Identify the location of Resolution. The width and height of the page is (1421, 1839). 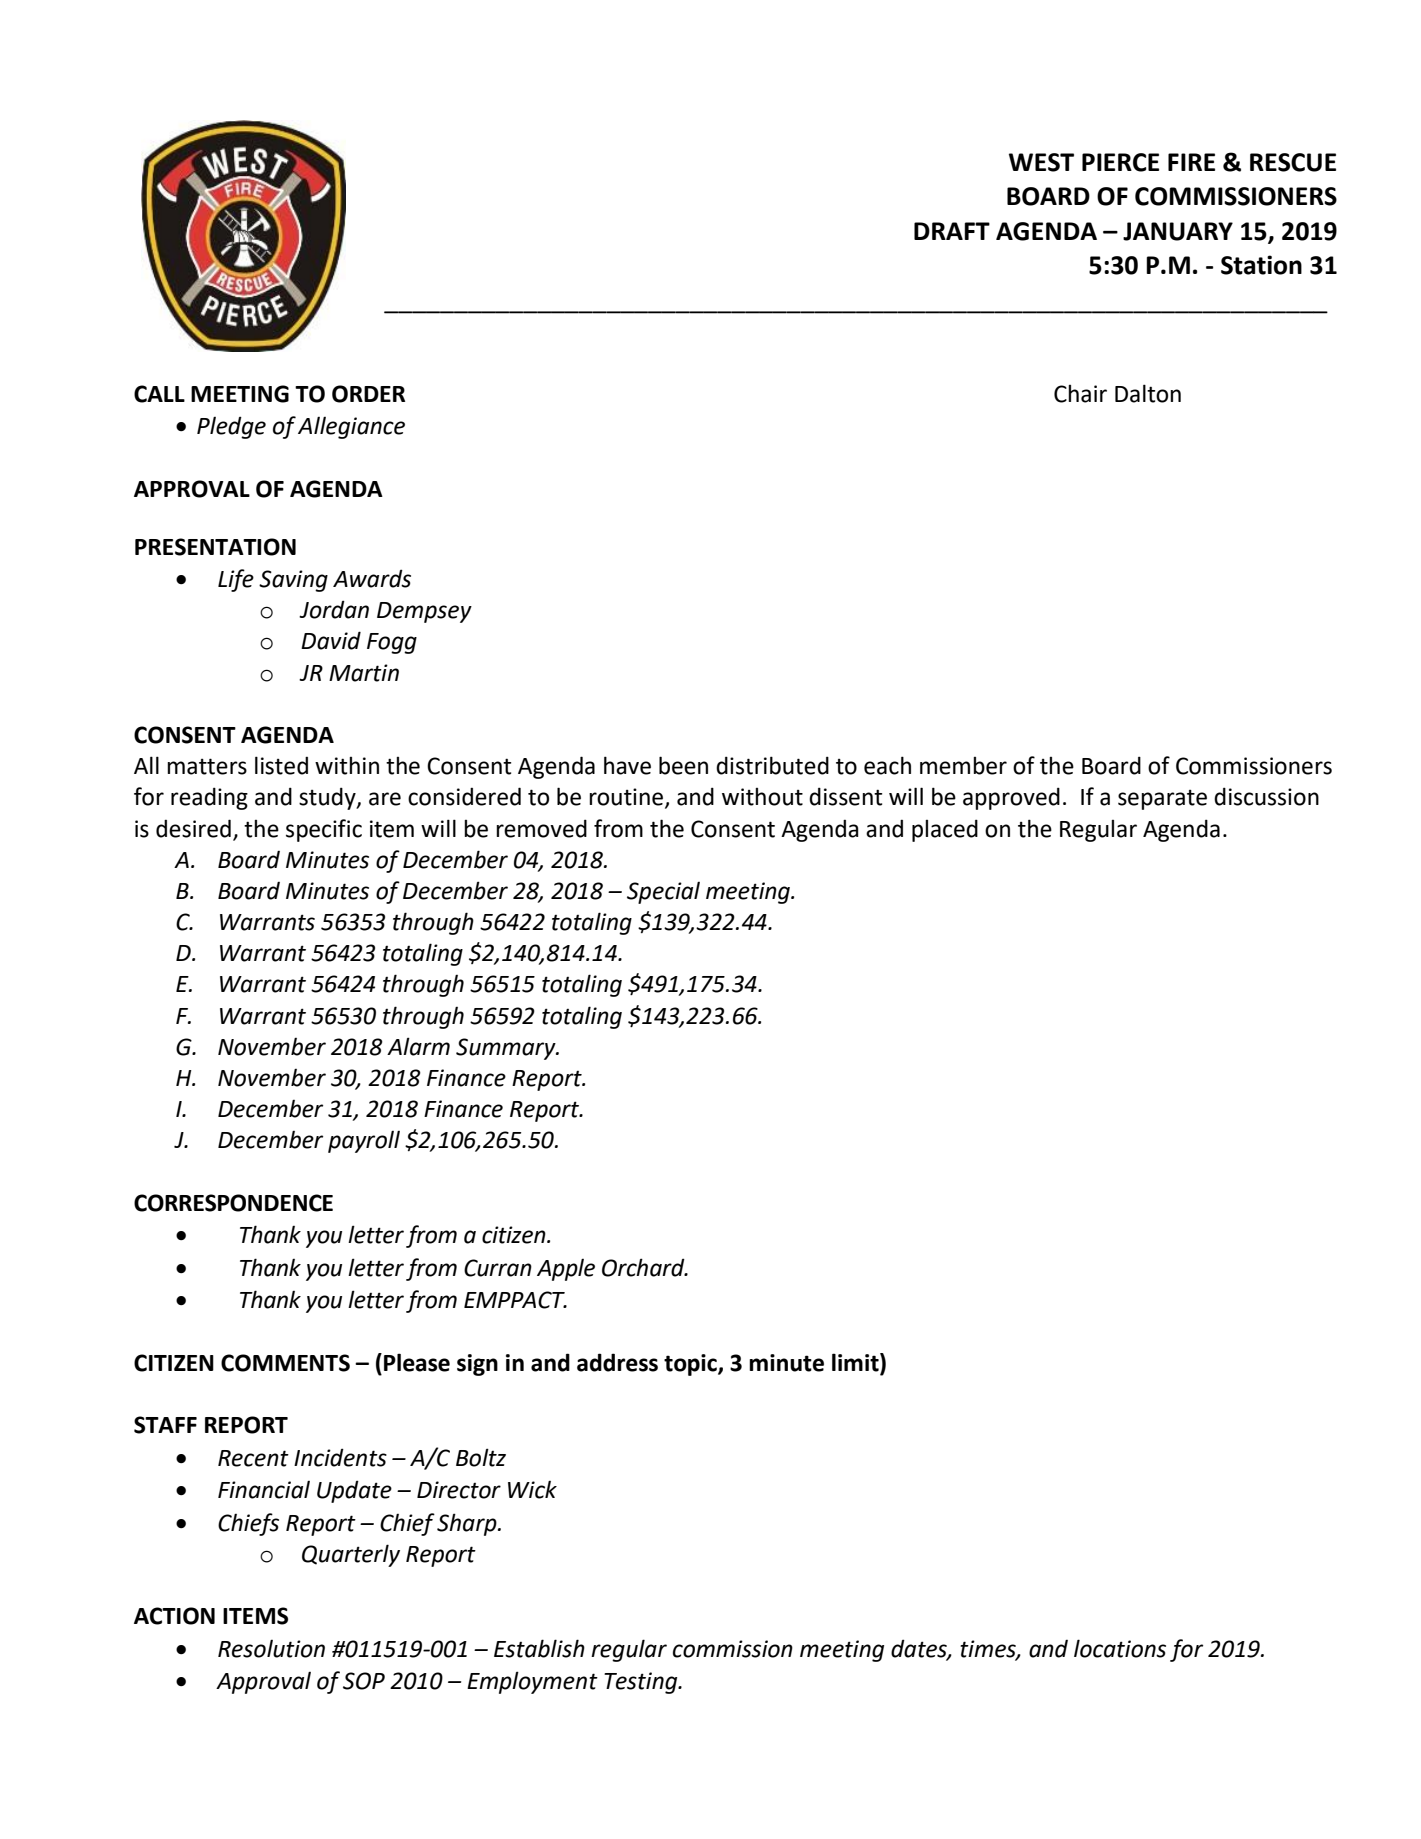
(271, 1649).
